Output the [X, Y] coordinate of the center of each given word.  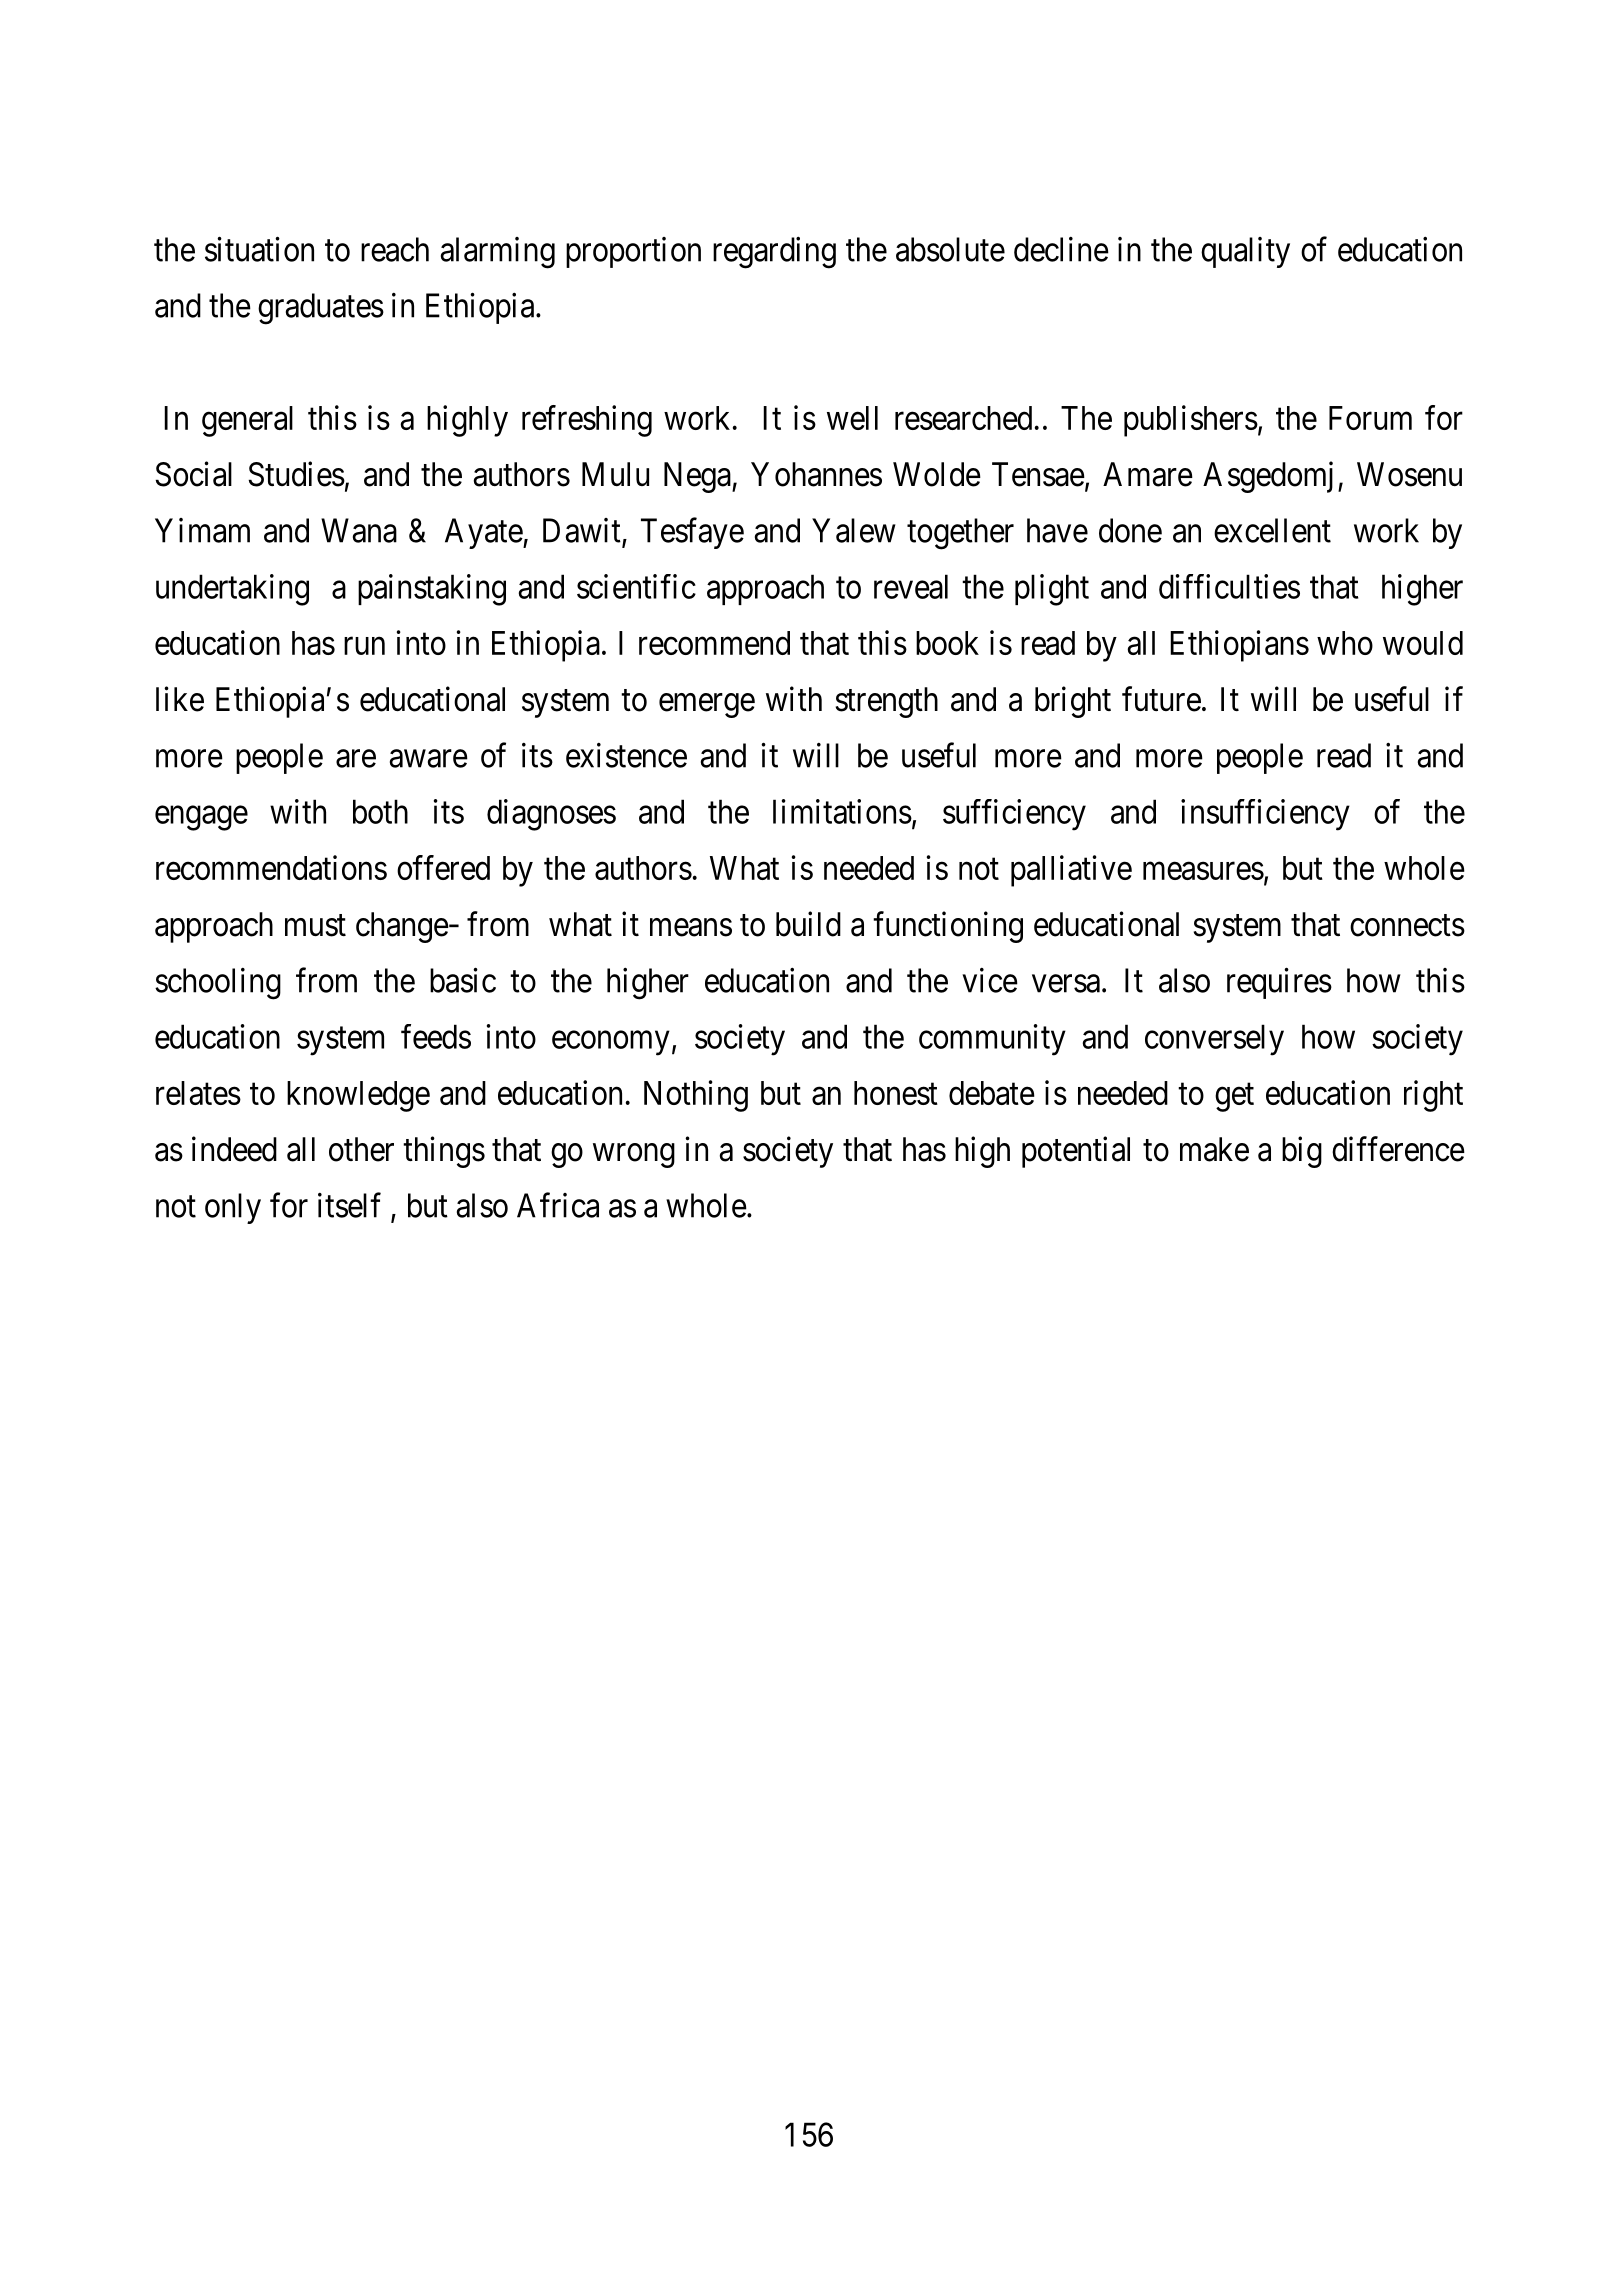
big [1302, 1152]
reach [395, 249]
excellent [1272, 530]
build [808, 924]
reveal [911, 586]
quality [1245, 252]
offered [443, 867]
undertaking [232, 590]
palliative [1071, 871]
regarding [774, 253]
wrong [634, 1156]
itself [349, 1205]
